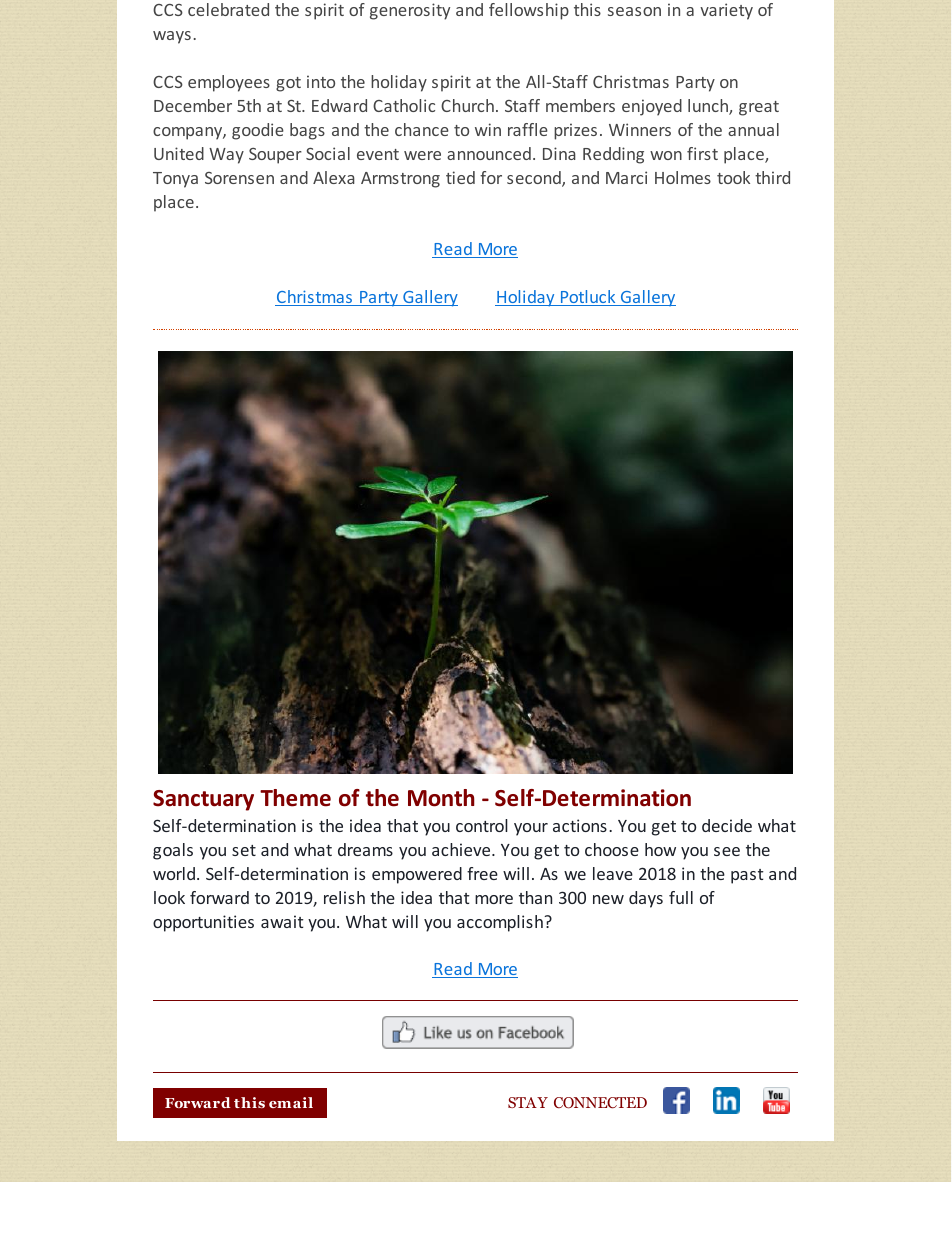 The image size is (952, 1233). I want to click on Theme, so click(295, 798).
